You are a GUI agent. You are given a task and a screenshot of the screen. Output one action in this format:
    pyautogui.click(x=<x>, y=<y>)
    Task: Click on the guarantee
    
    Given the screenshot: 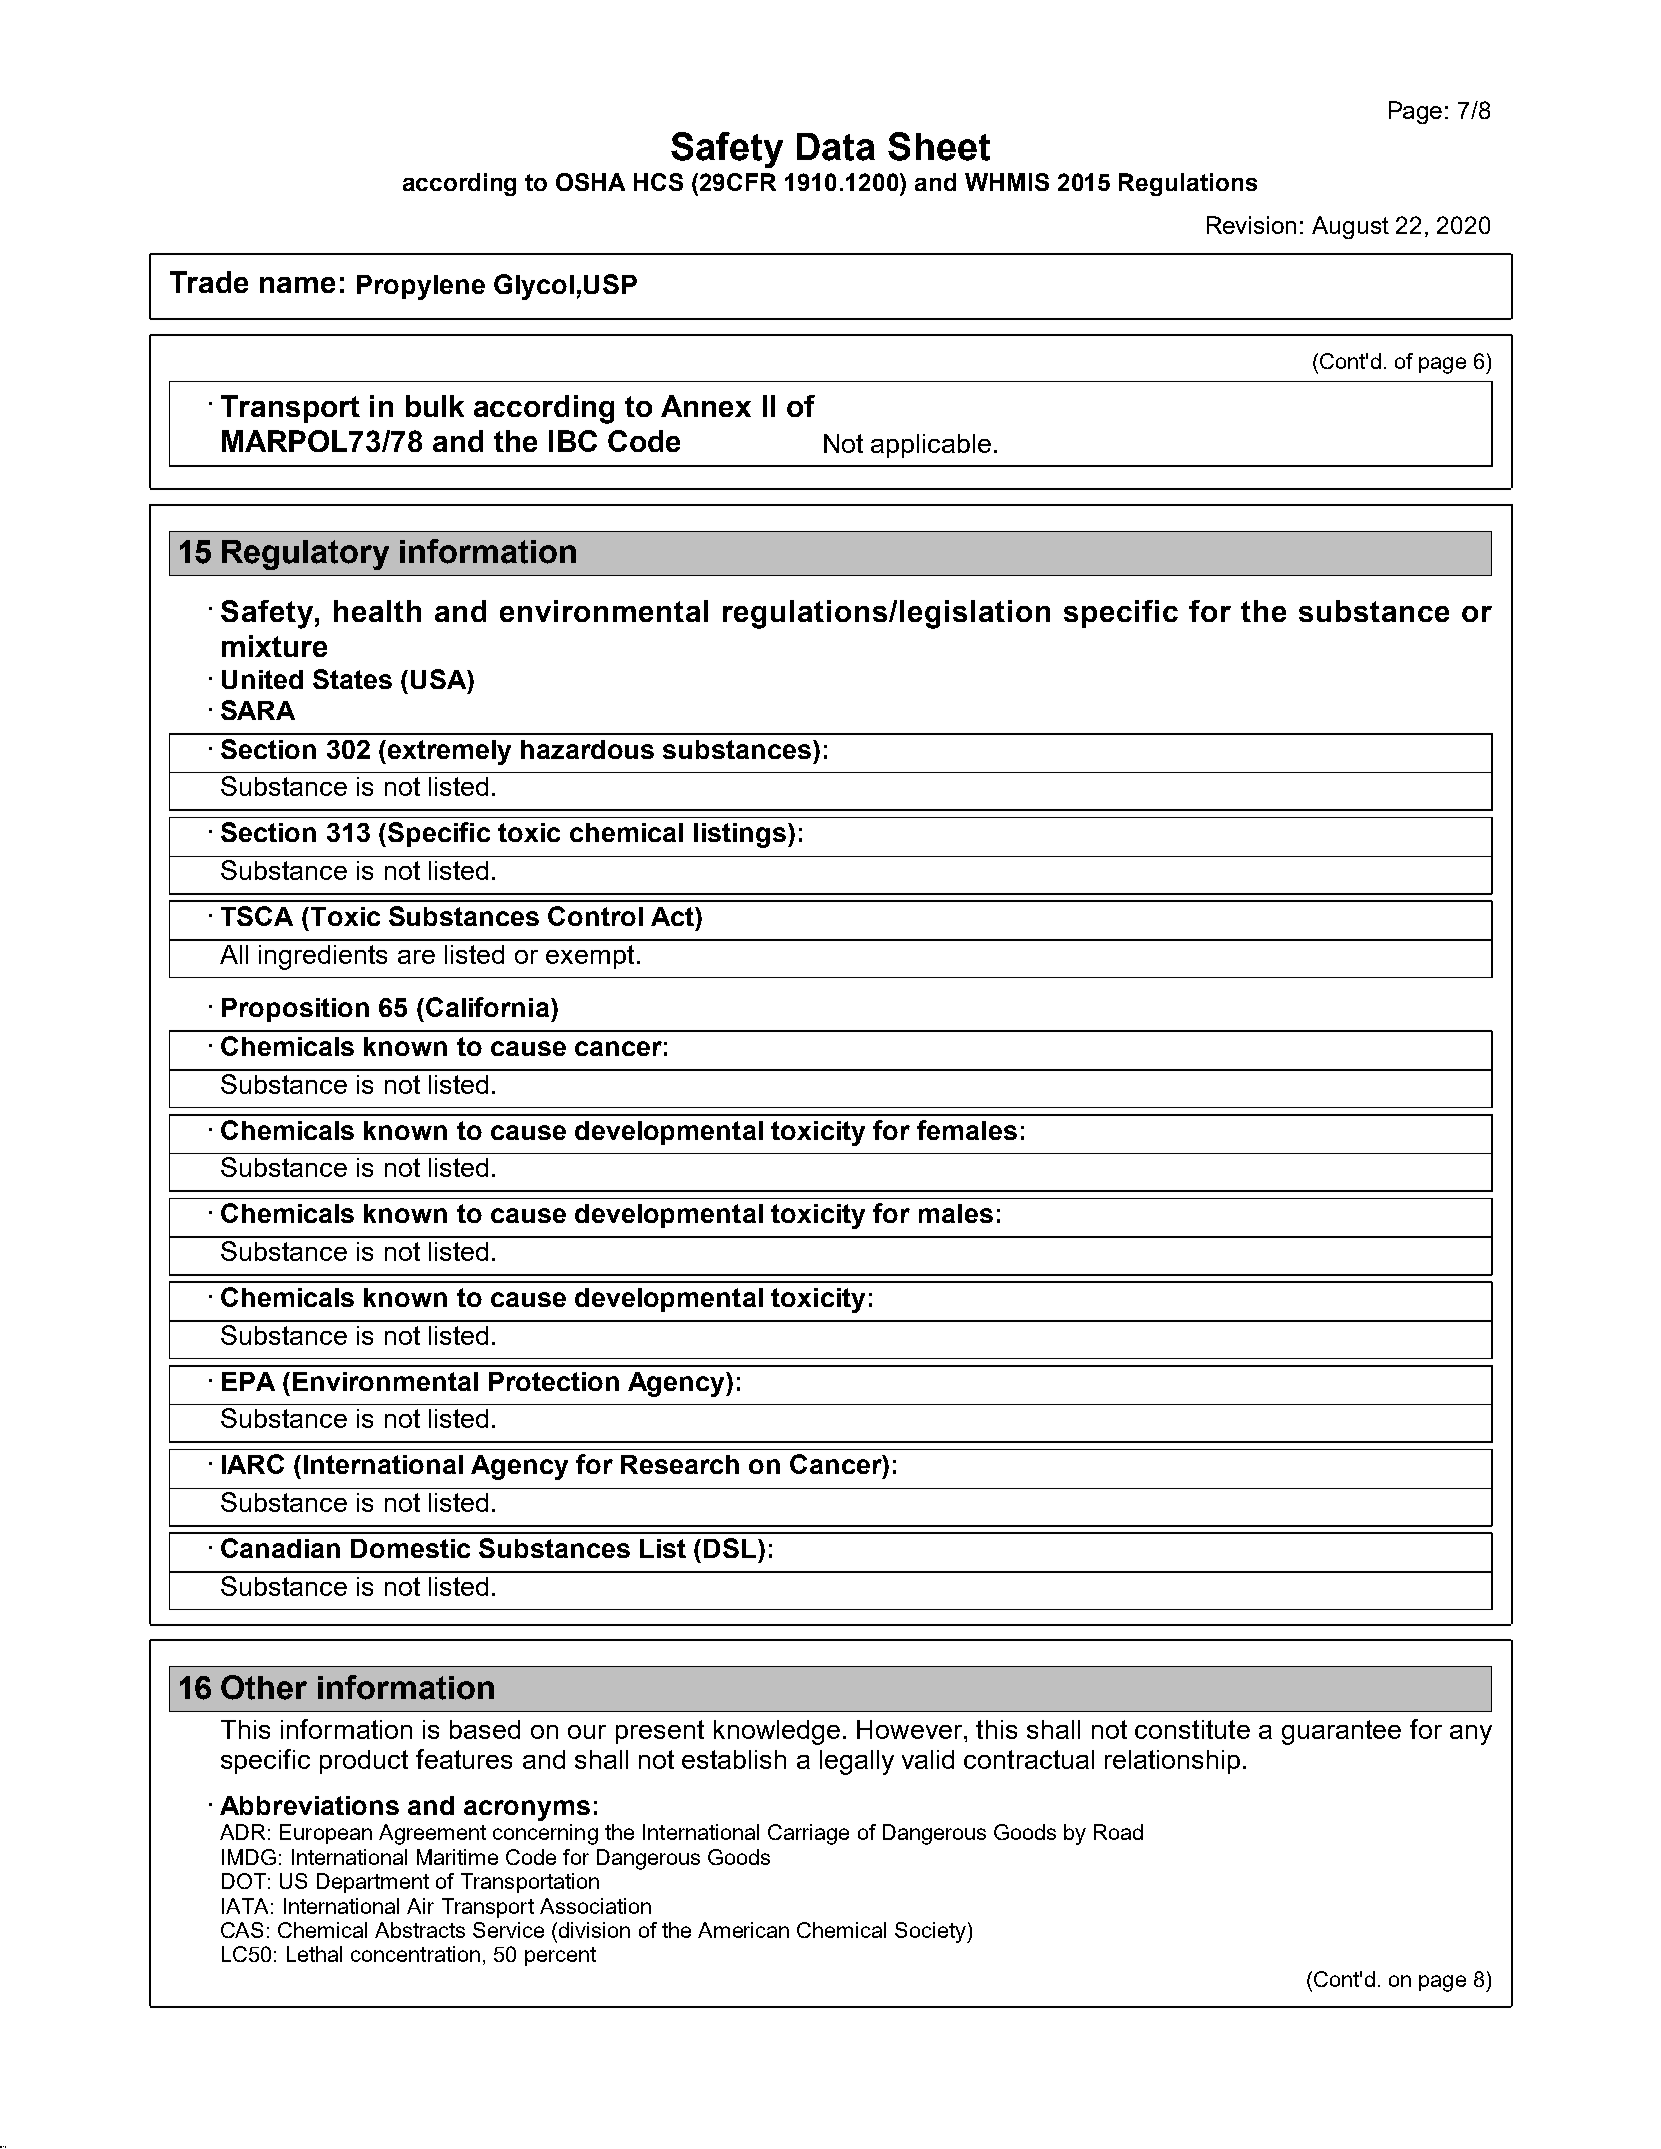 What is the action you would take?
    pyautogui.click(x=1341, y=1732)
